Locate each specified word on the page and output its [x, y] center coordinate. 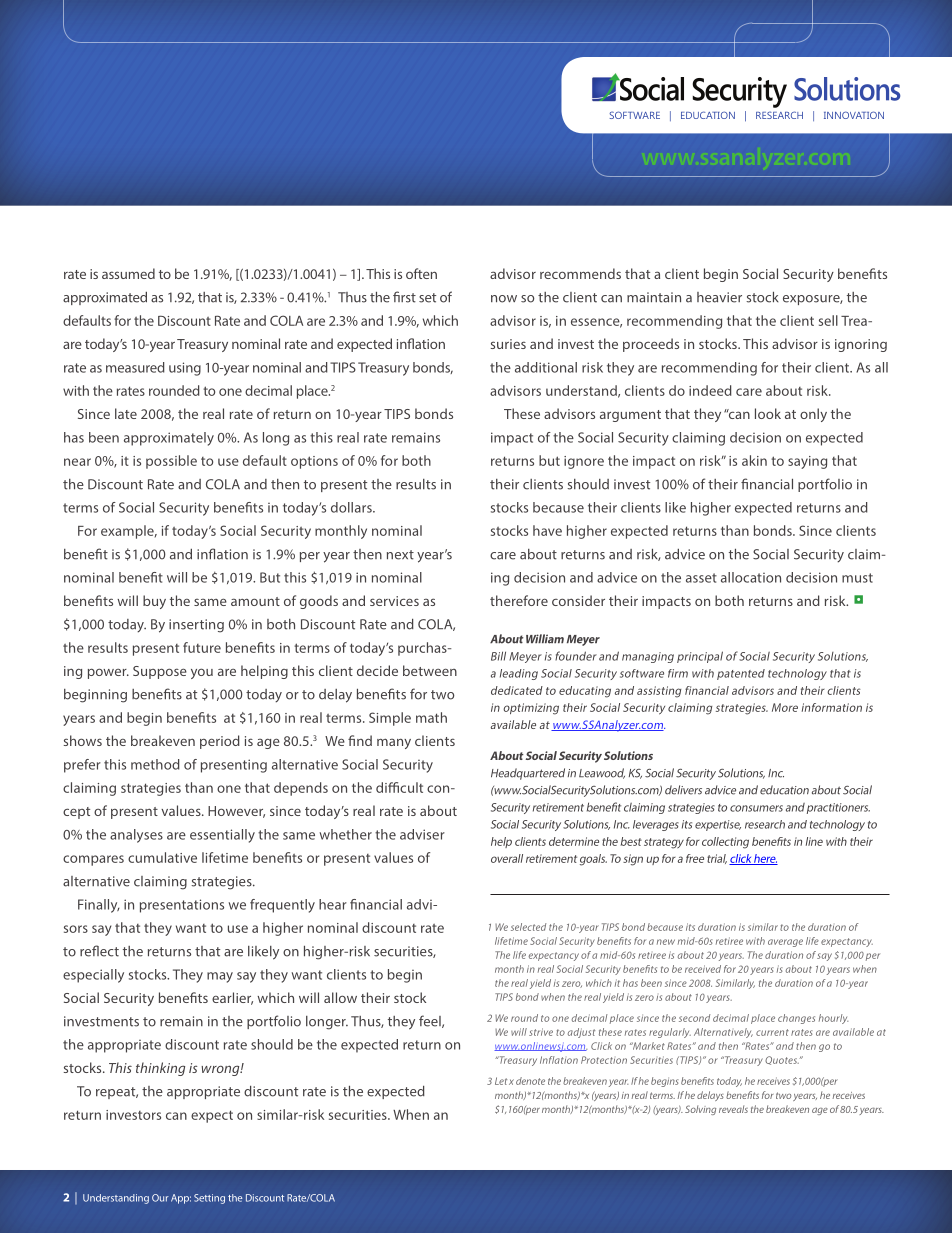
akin [754, 460]
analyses [136, 836]
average [785, 943]
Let [501, 1081]
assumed [128, 273]
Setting [209, 1199]
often [421, 273]
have [547, 530]
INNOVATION [854, 115]
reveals [733, 1109]
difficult [399, 787]
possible [171, 462]
